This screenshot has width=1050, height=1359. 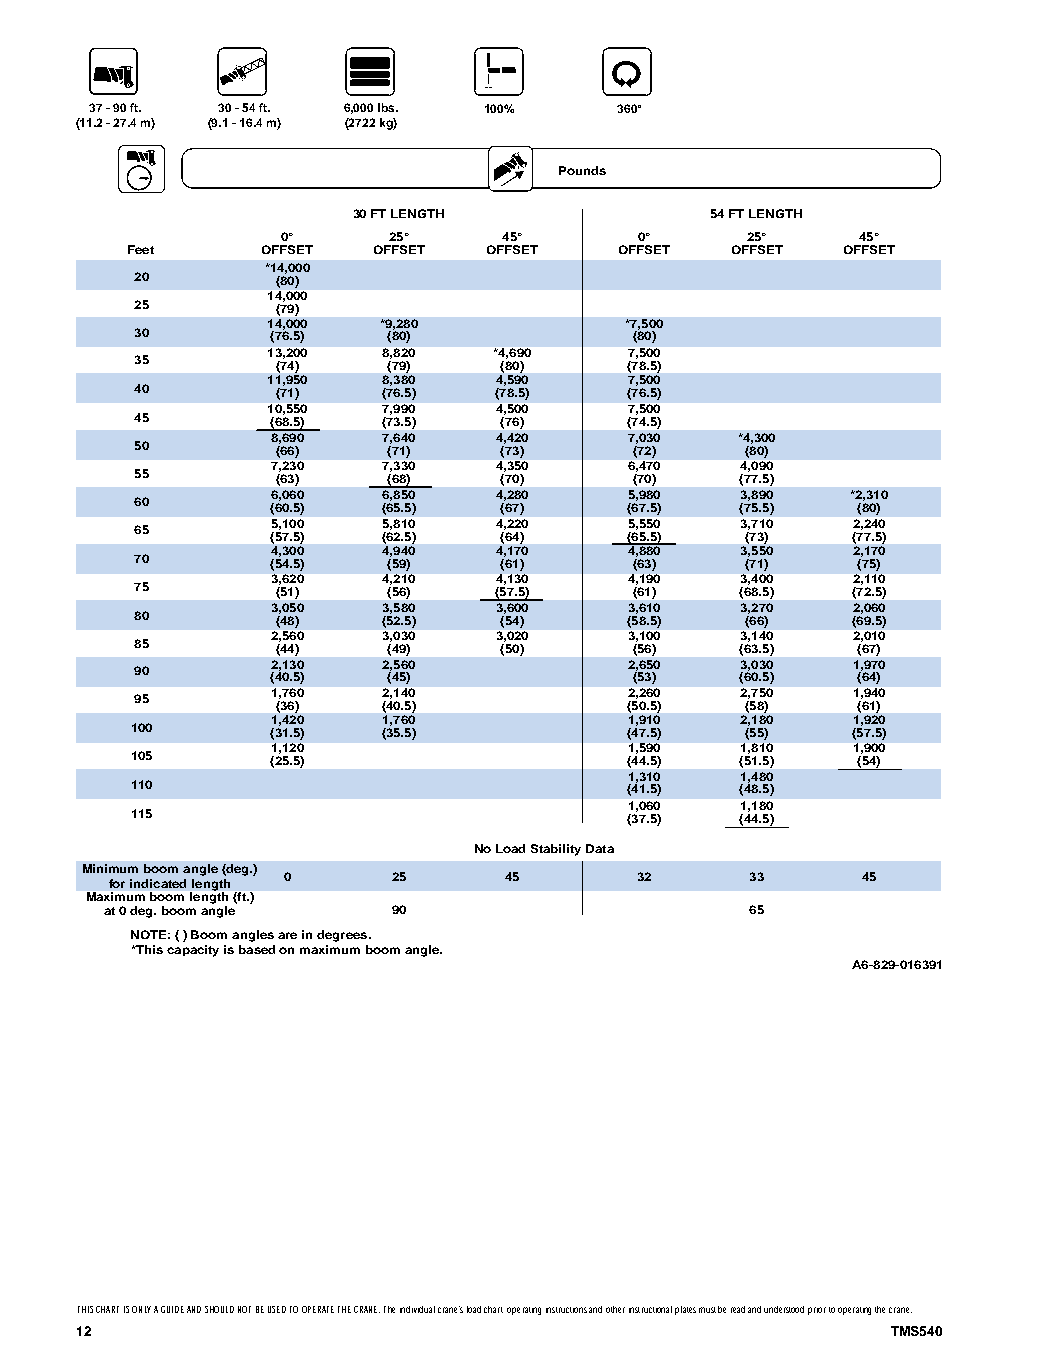 I want to click on Stability, so click(x=556, y=850).
